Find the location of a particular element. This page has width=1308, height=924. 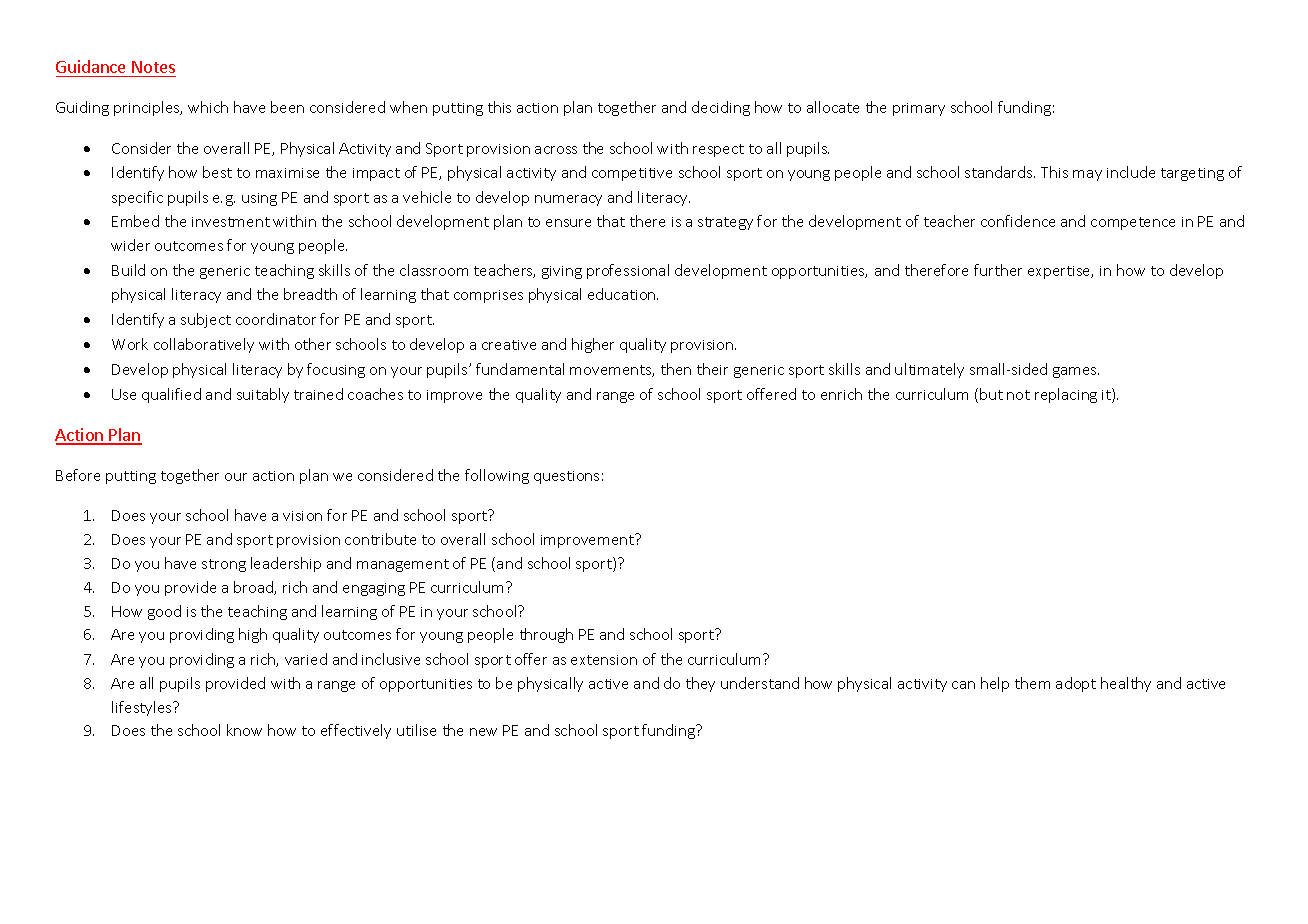

adopt is located at coordinates (1076, 684).
